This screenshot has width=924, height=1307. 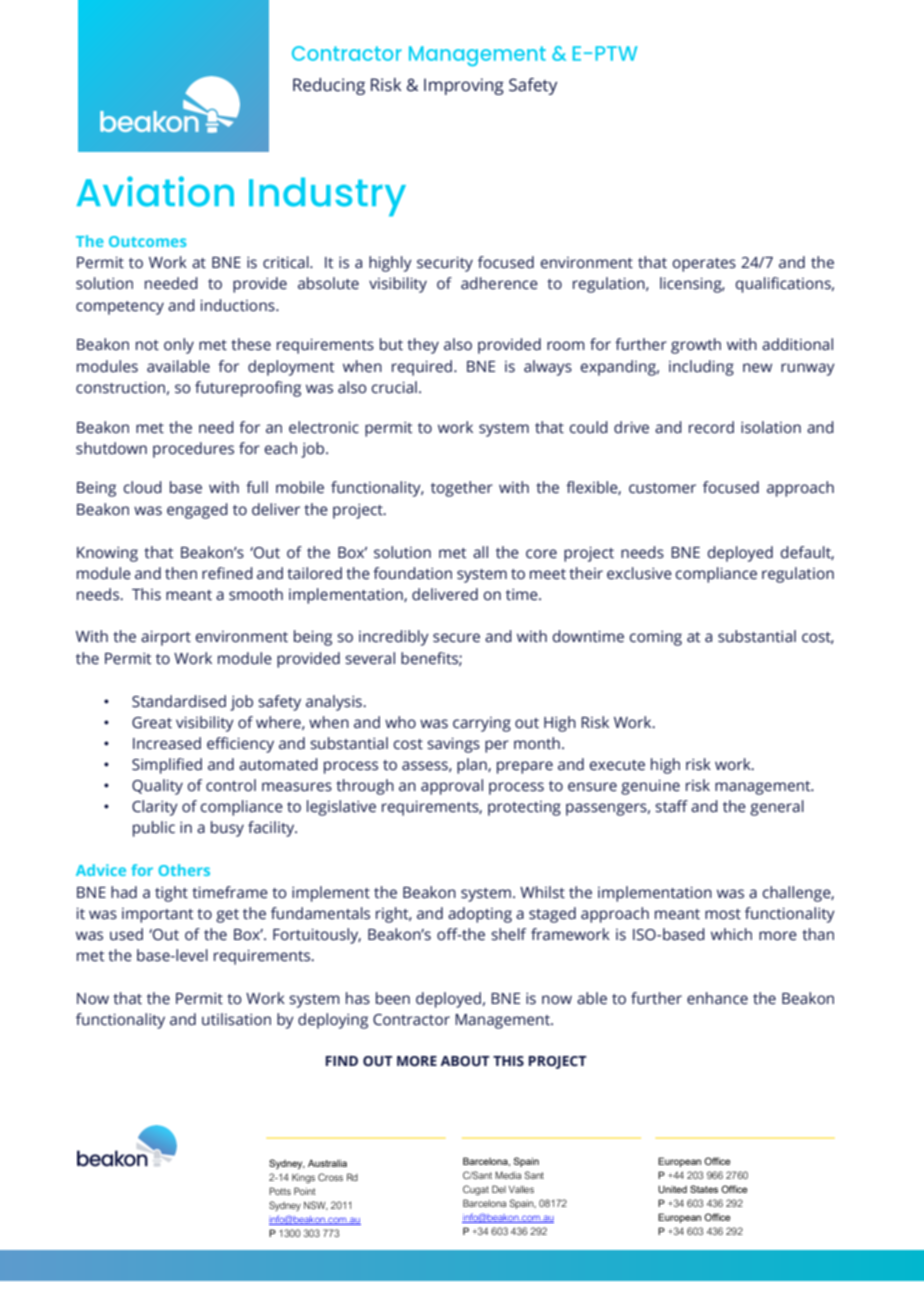 I want to click on engaged, so click(x=197, y=511).
